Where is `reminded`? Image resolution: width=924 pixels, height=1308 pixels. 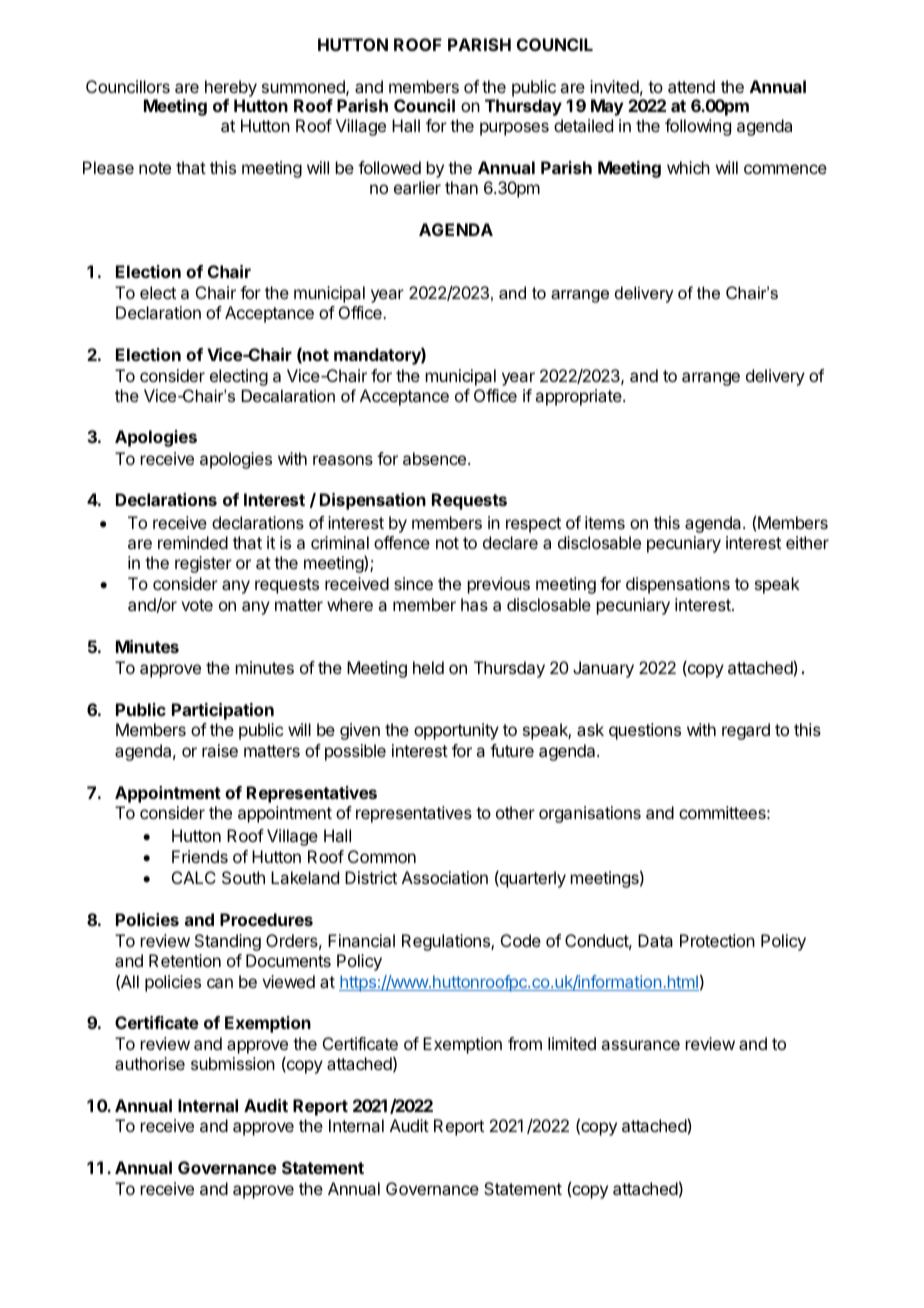
reminded is located at coordinates (193, 542).
